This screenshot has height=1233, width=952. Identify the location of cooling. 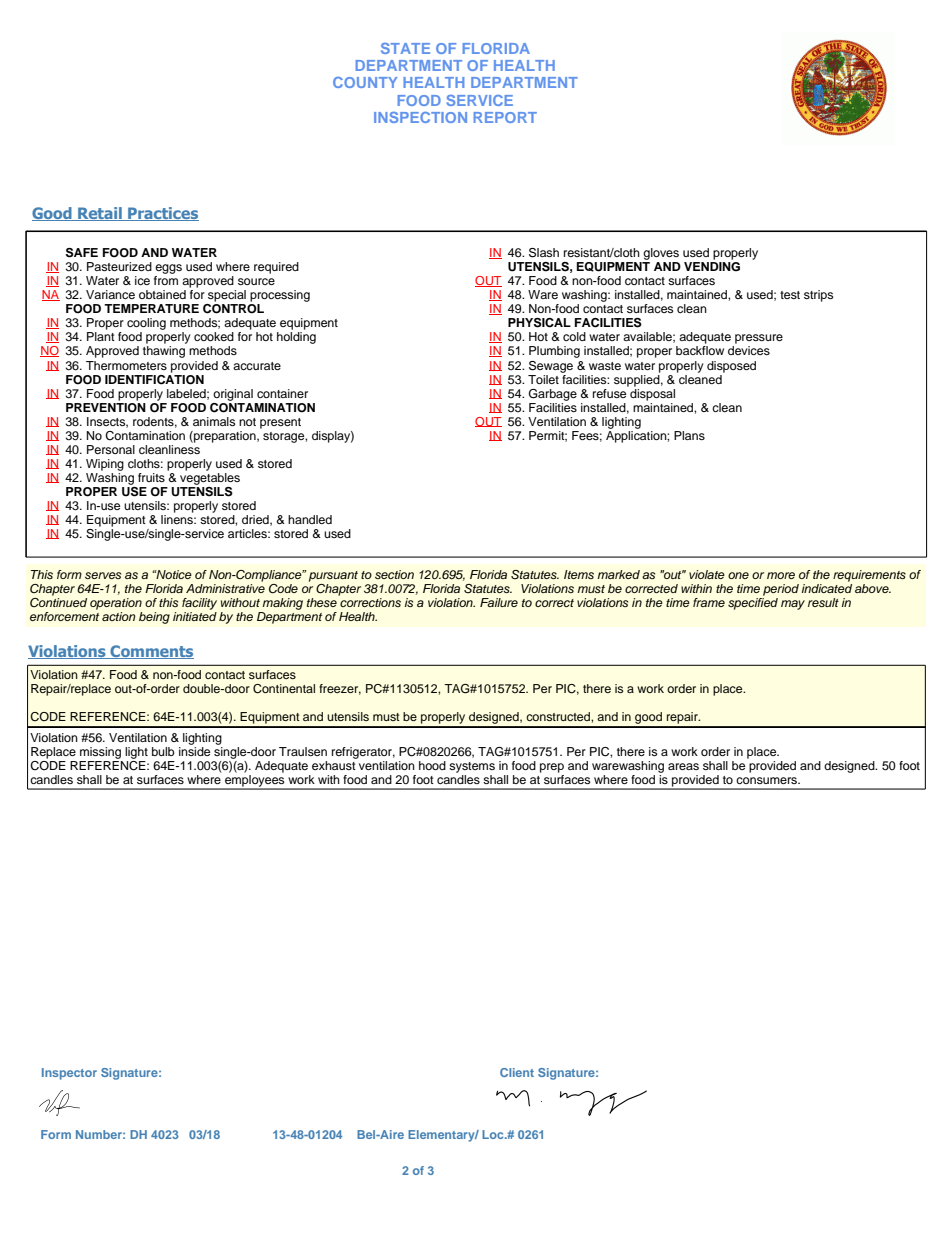
(146, 325).
